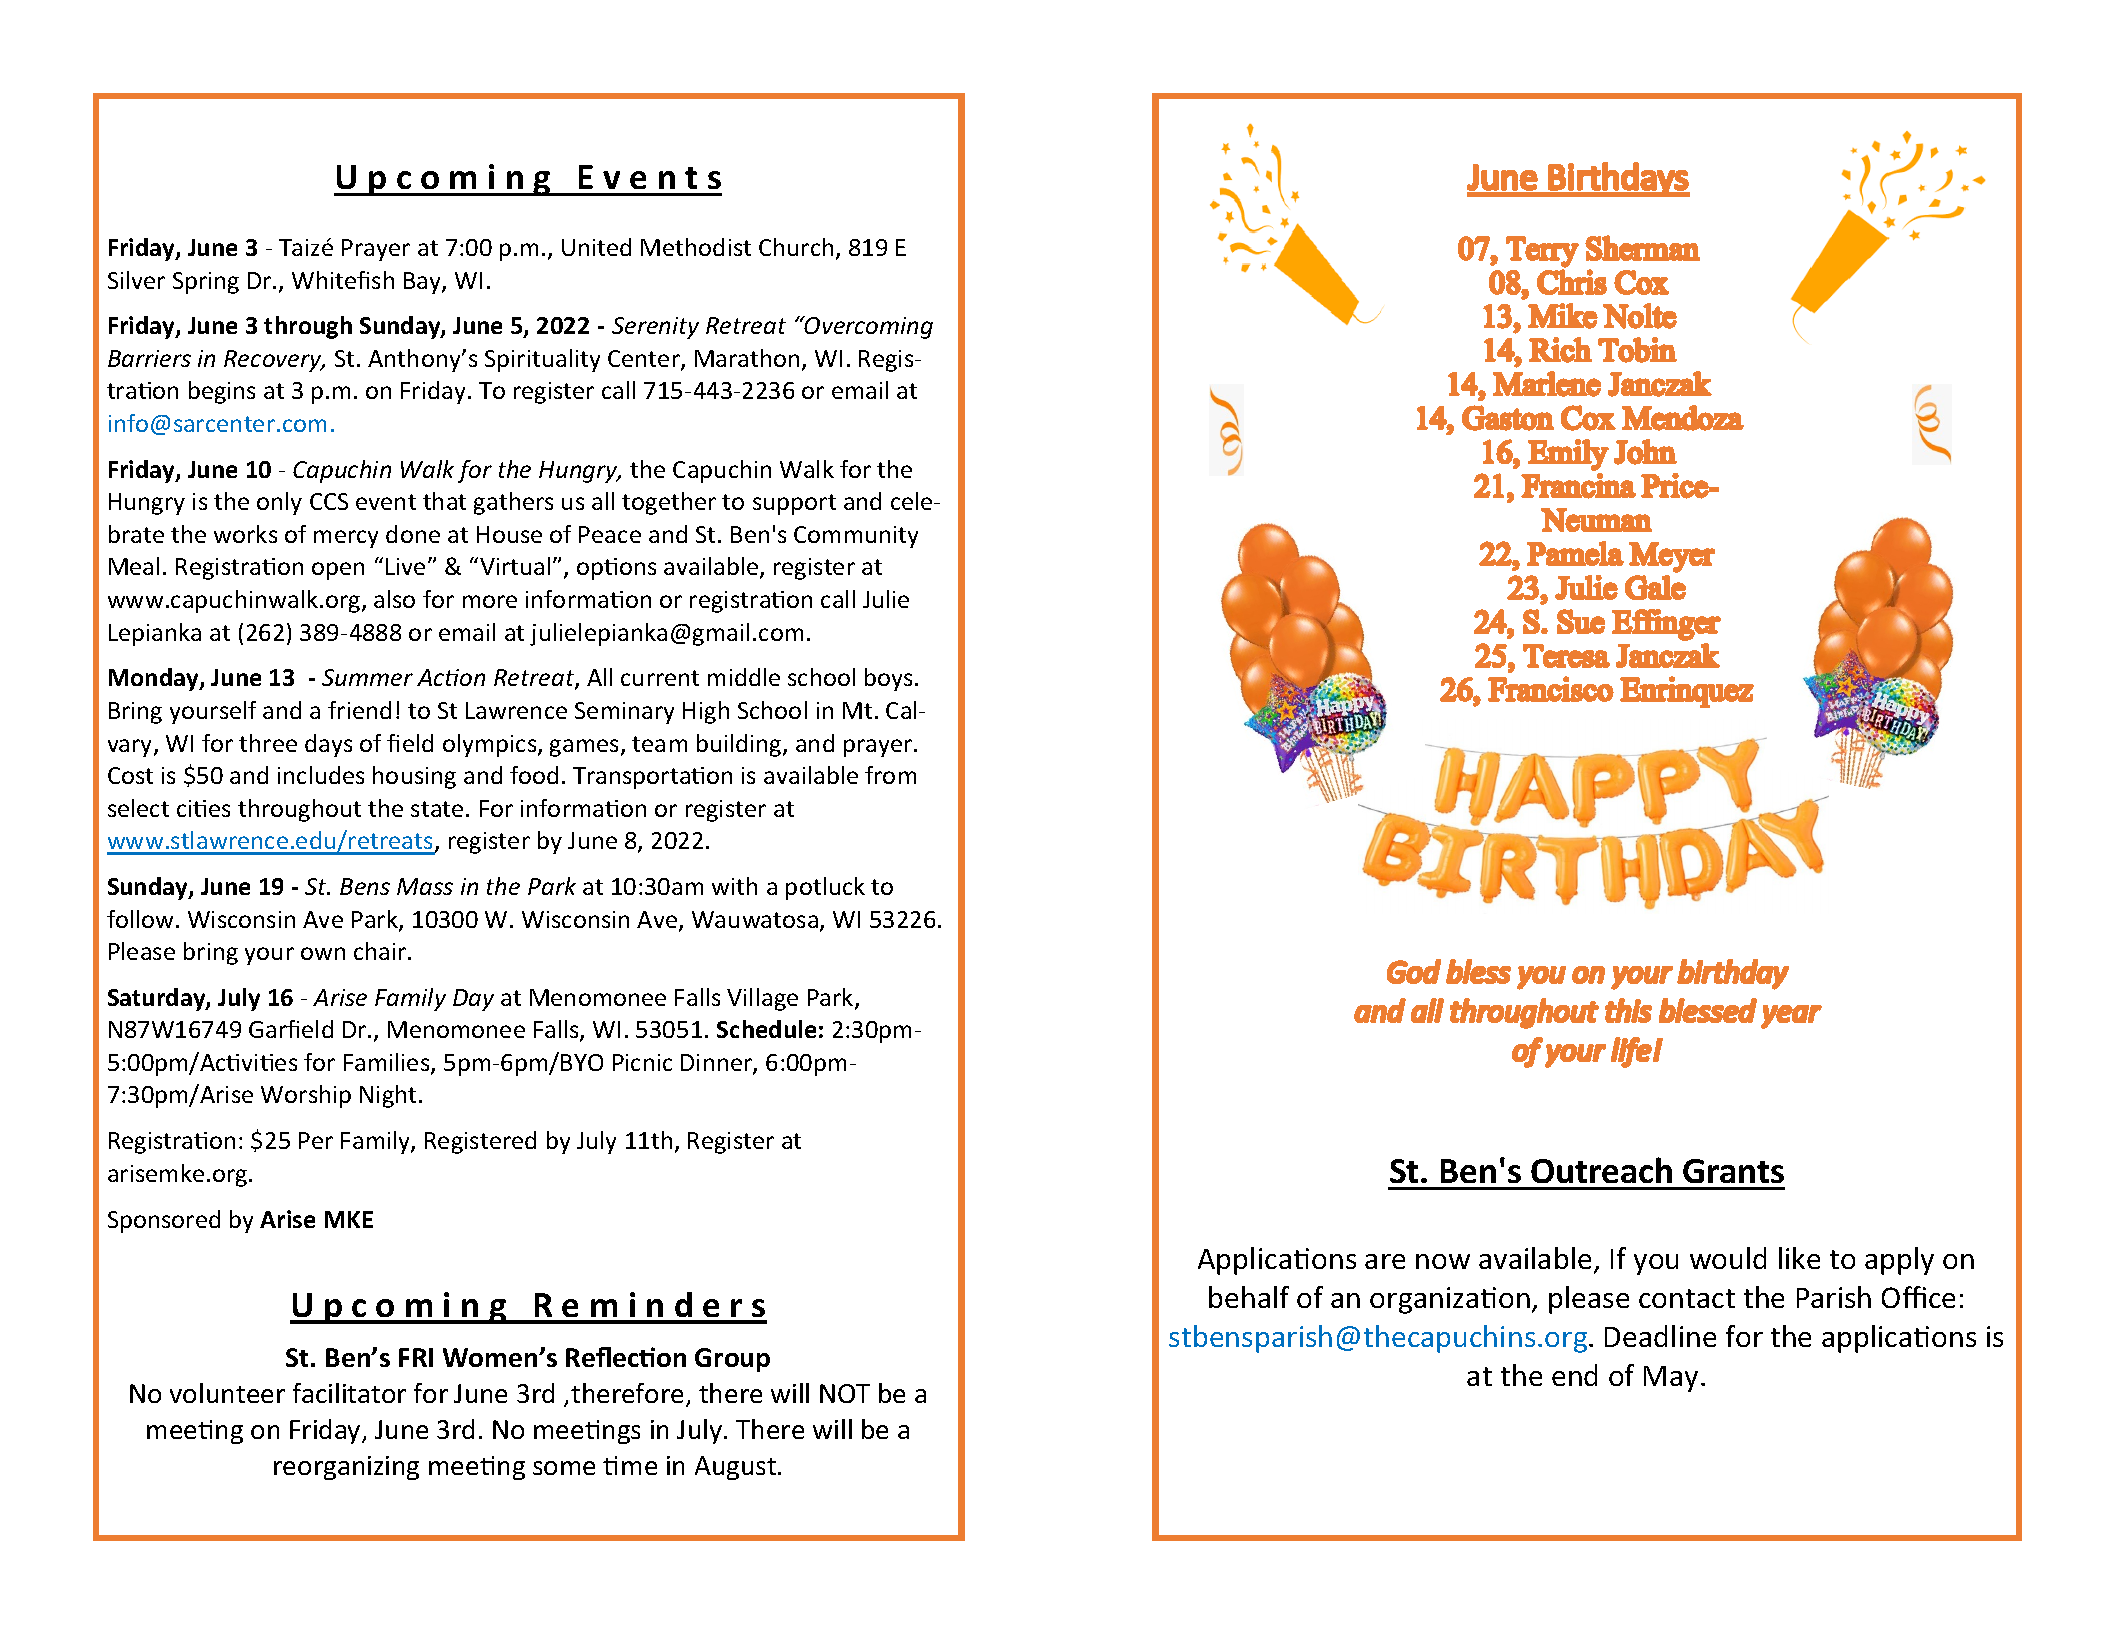  I want to click on Grants, so click(1733, 1171).
